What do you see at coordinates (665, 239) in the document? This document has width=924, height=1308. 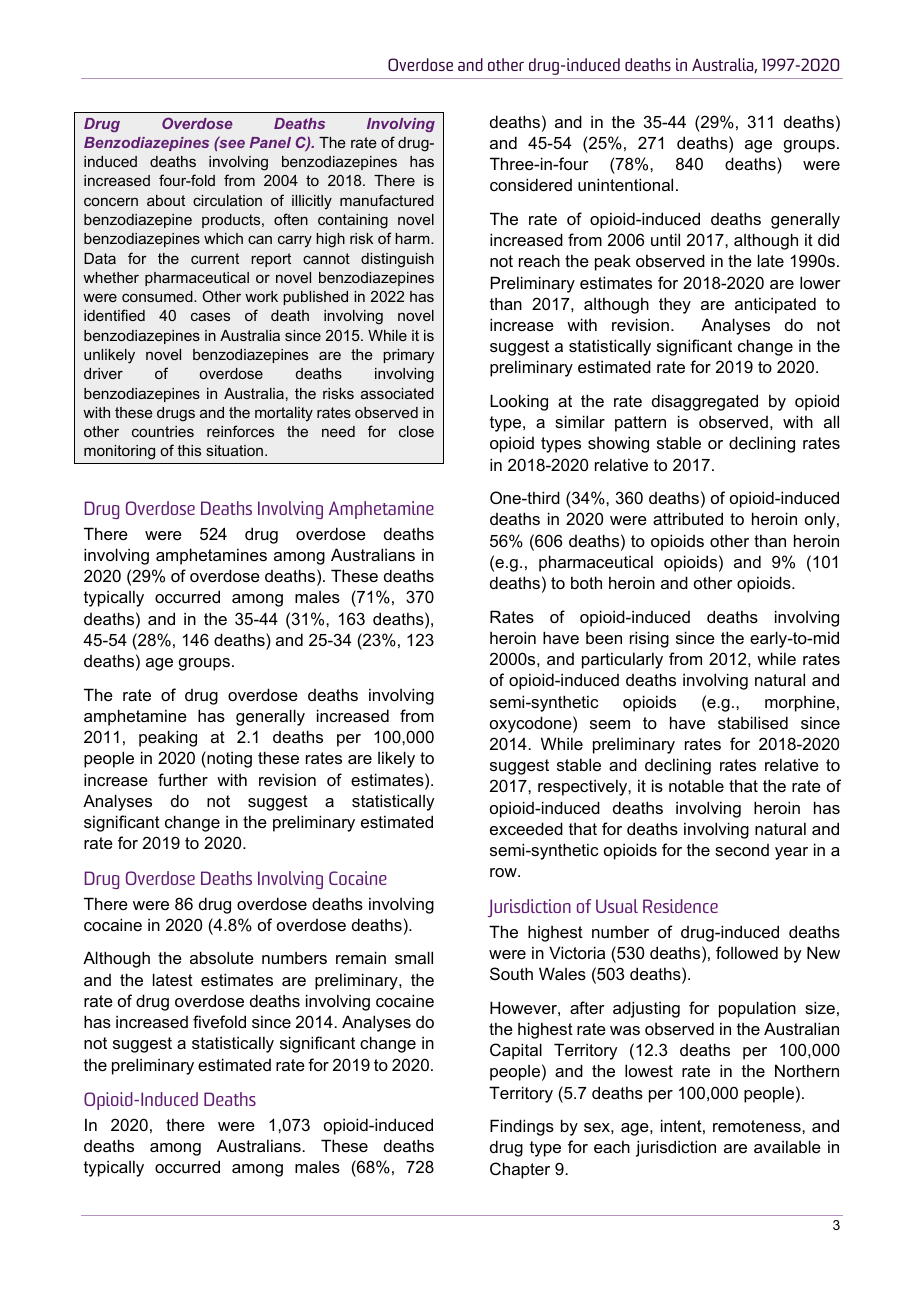 I see `until` at bounding box center [665, 239].
